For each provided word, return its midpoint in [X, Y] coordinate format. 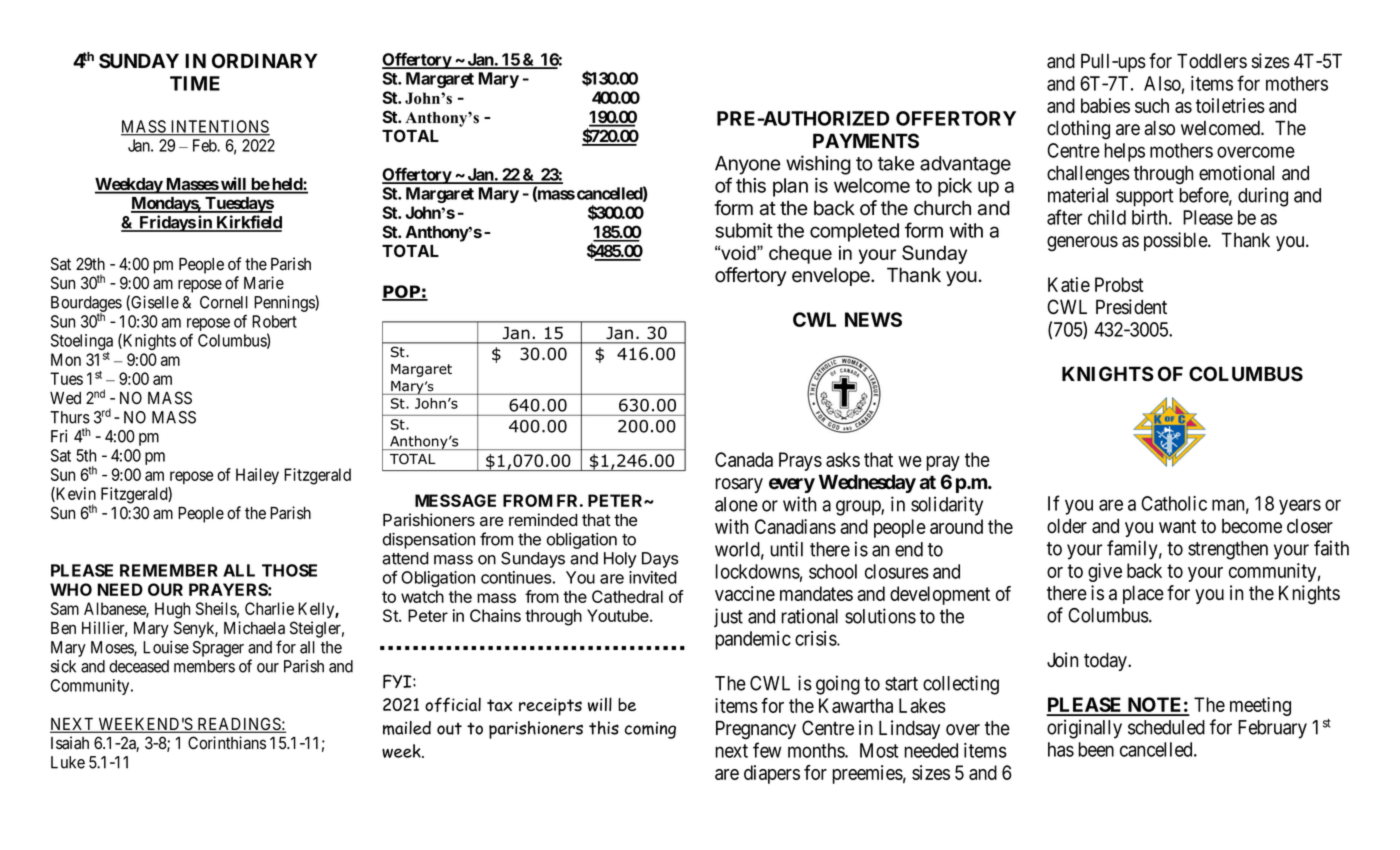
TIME [195, 83]
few [767, 750]
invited [653, 577]
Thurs [70, 417]
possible [1176, 241]
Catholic [1174, 503]
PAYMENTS [866, 141]
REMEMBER [169, 570]
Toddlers [1212, 61]
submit [744, 230]
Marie [264, 283]
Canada [744, 459]
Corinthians [227, 743]
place [1143, 594]
